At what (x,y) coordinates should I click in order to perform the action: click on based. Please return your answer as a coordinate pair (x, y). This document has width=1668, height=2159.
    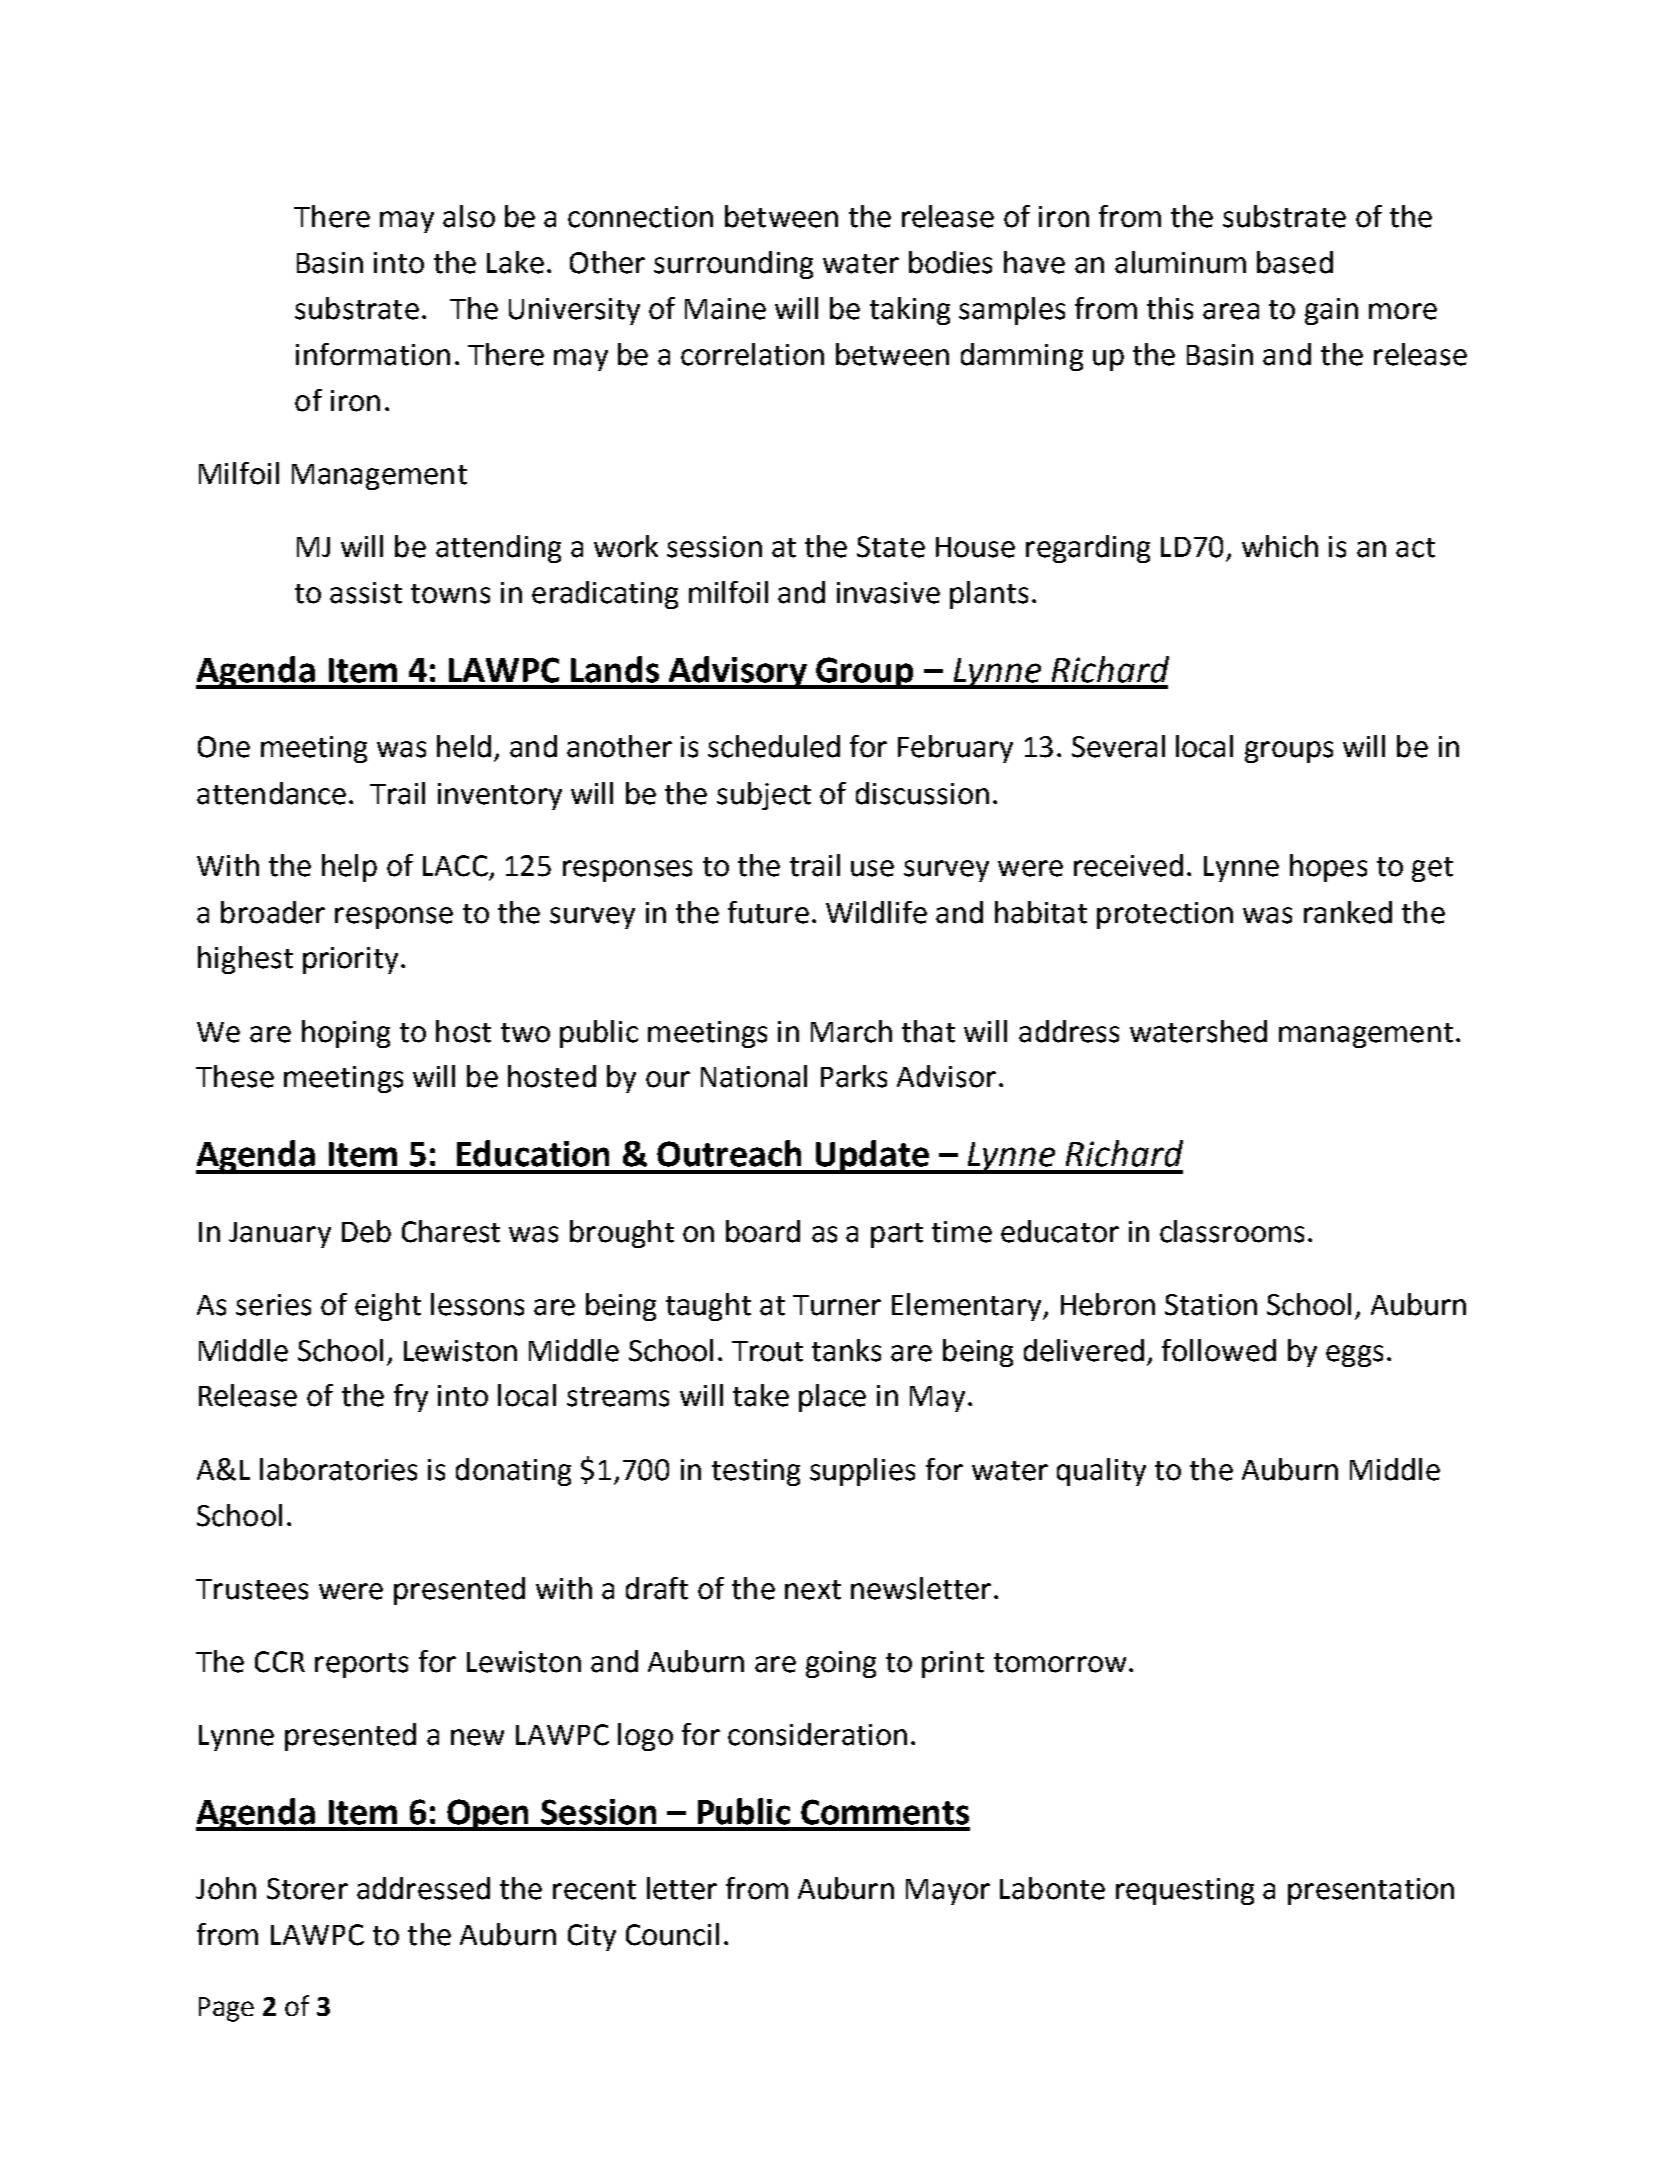
    Looking at the image, I should click on (1295, 262).
